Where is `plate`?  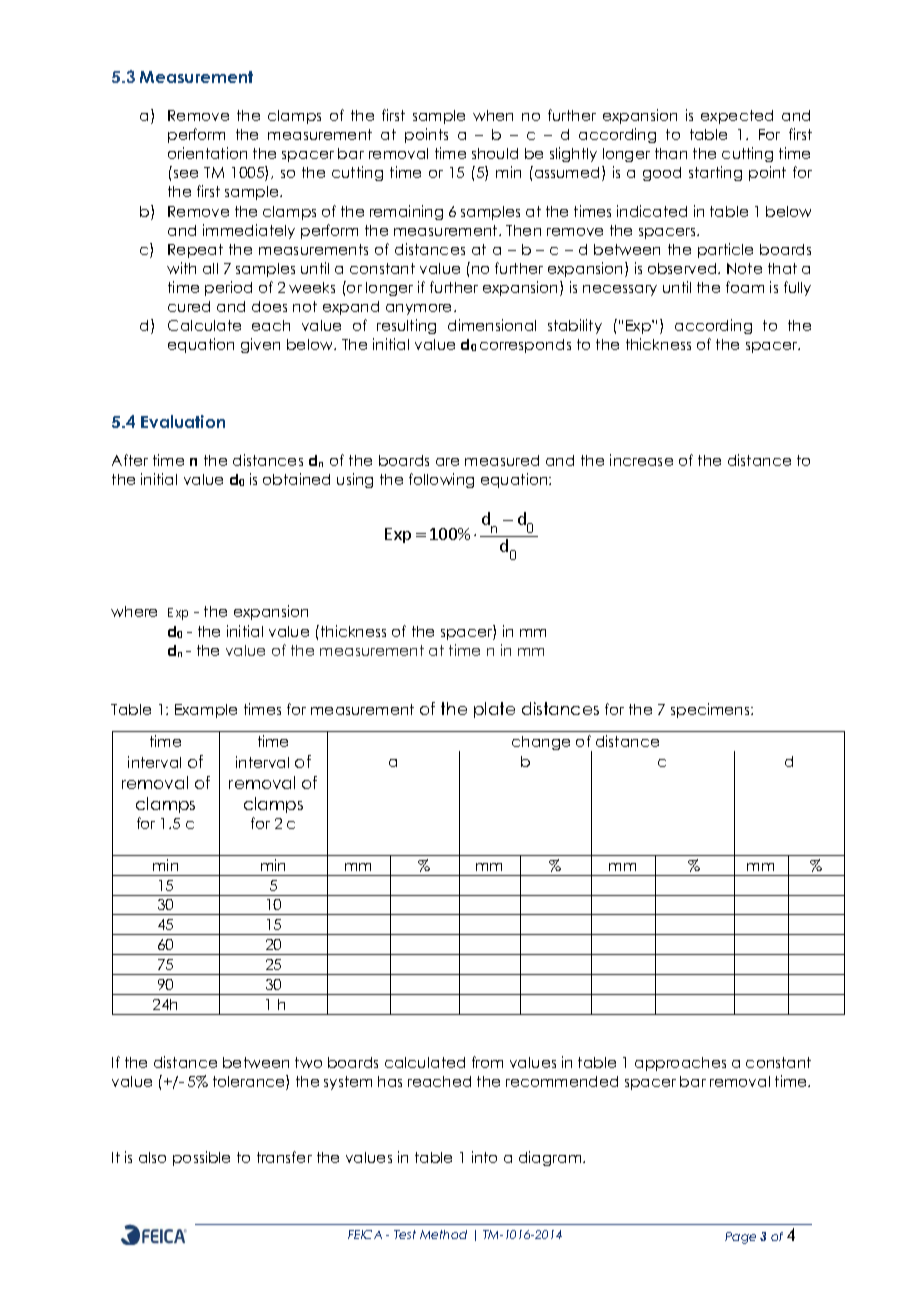 plate is located at coordinates (494, 710).
